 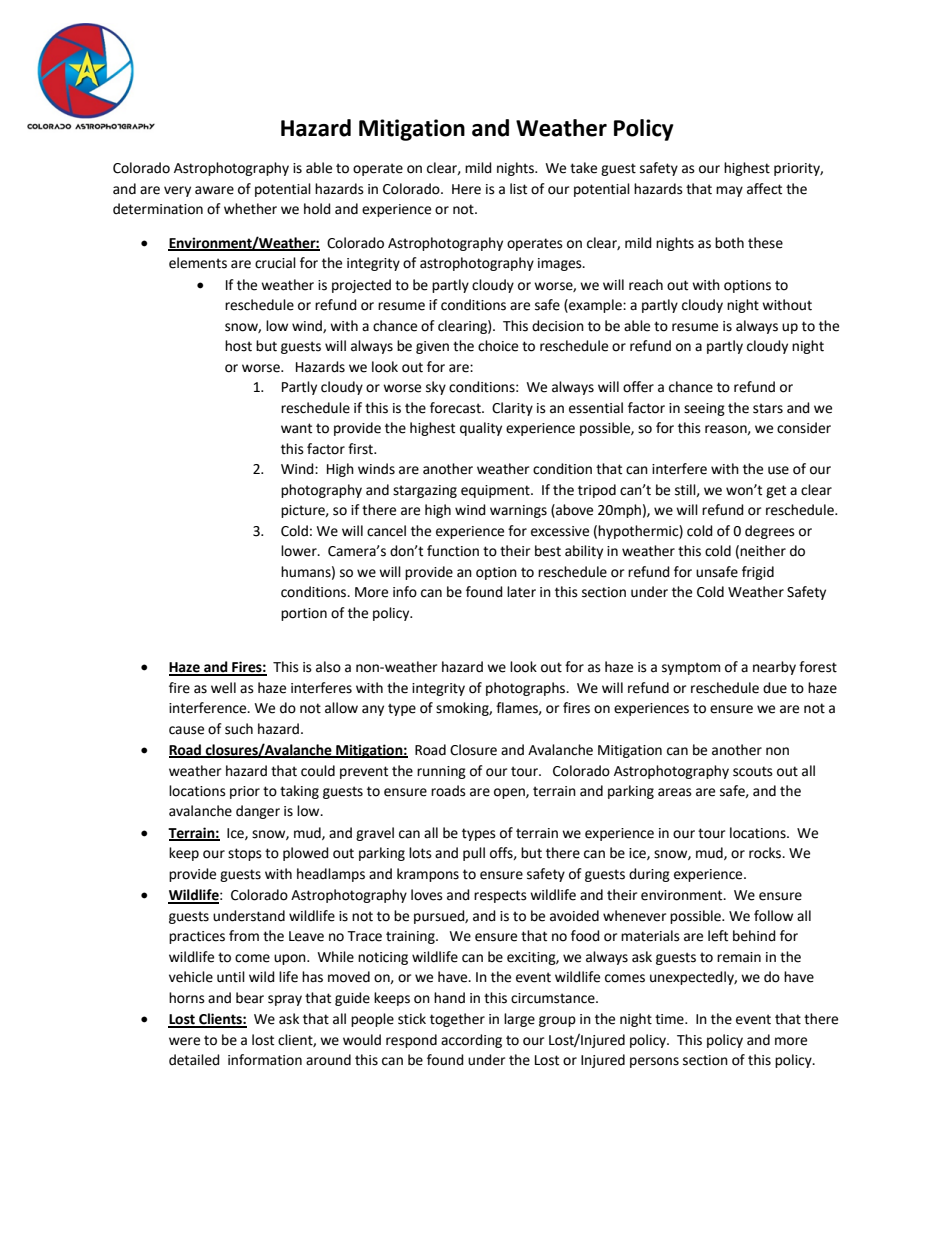 What do you see at coordinates (471, 1041) in the screenshot?
I see `according` at bounding box center [471, 1041].
